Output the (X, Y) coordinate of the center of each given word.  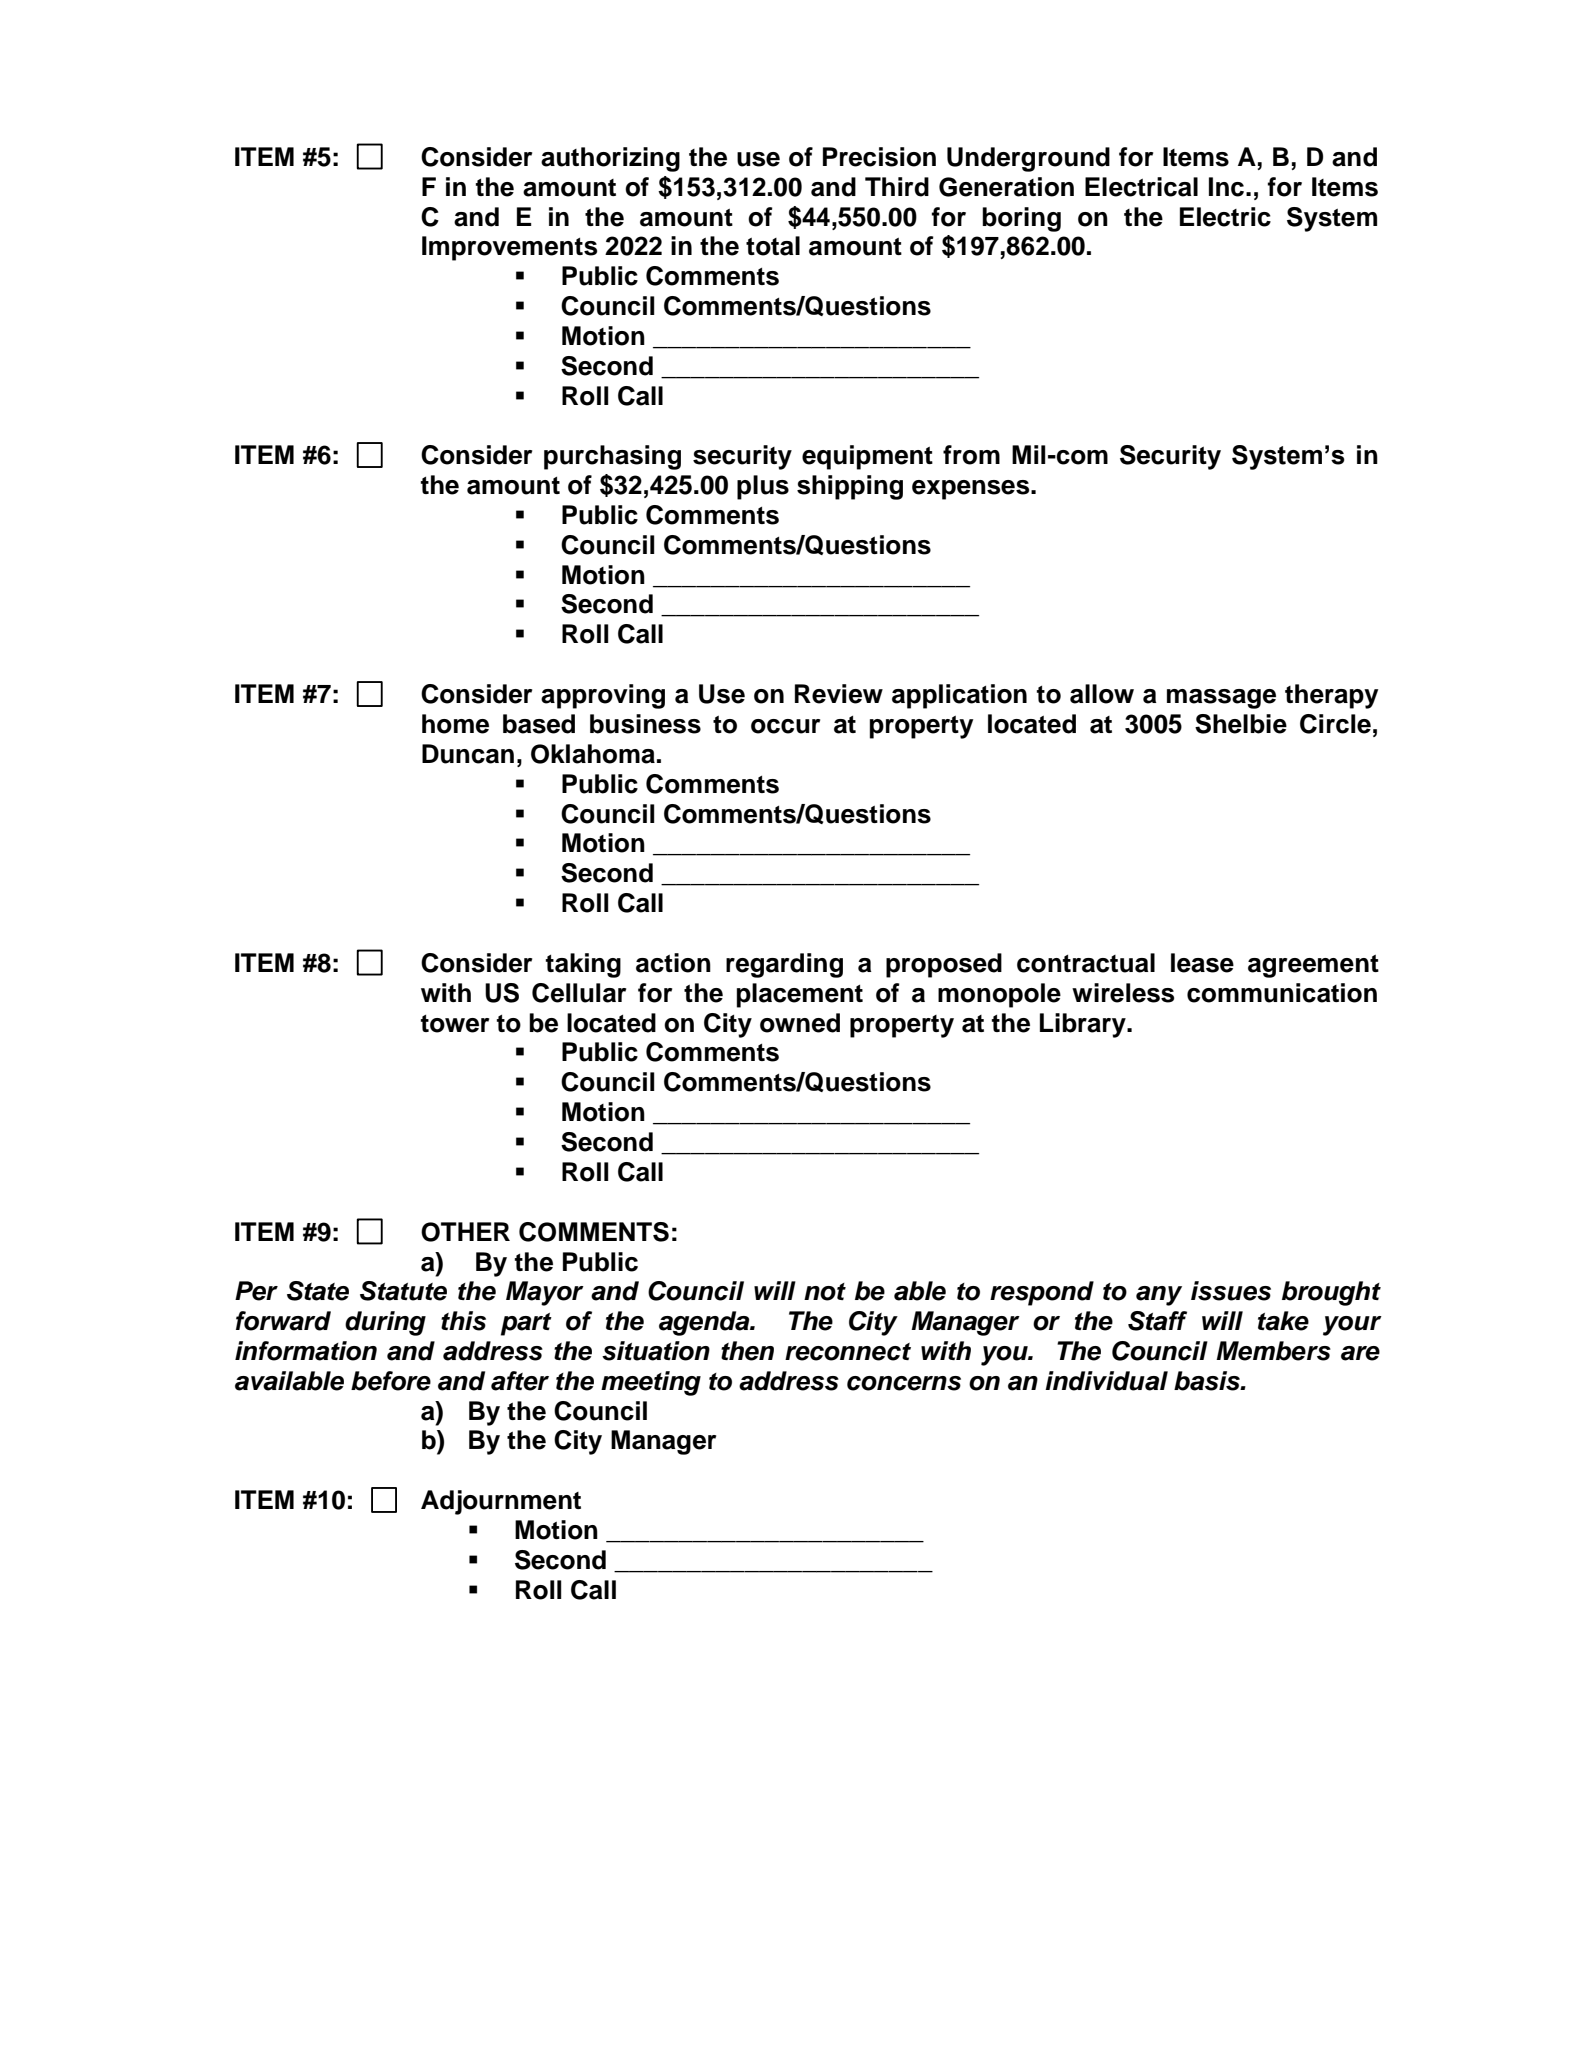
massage (1221, 699)
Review (839, 694)
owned (800, 1023)
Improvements (509, 248)
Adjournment (501, 1502)
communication (1282, 993)
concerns (904, 1383)
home (455, 724)
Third (897, 187)
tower (455, 1024)
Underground (1028, 159)
